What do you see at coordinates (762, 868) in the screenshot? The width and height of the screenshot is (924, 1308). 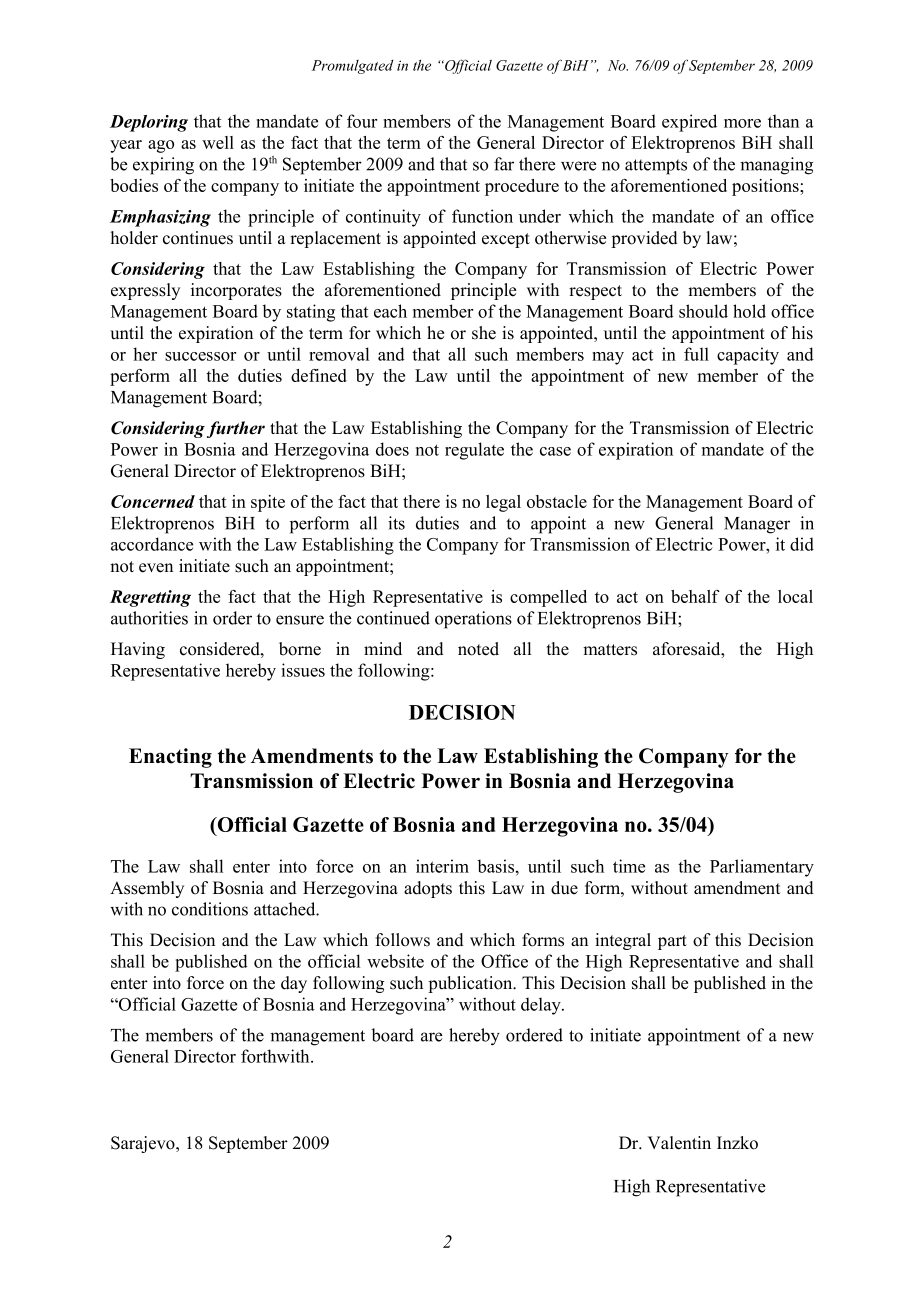 I see `Parliamentary` at bounding box center [762, 868].
